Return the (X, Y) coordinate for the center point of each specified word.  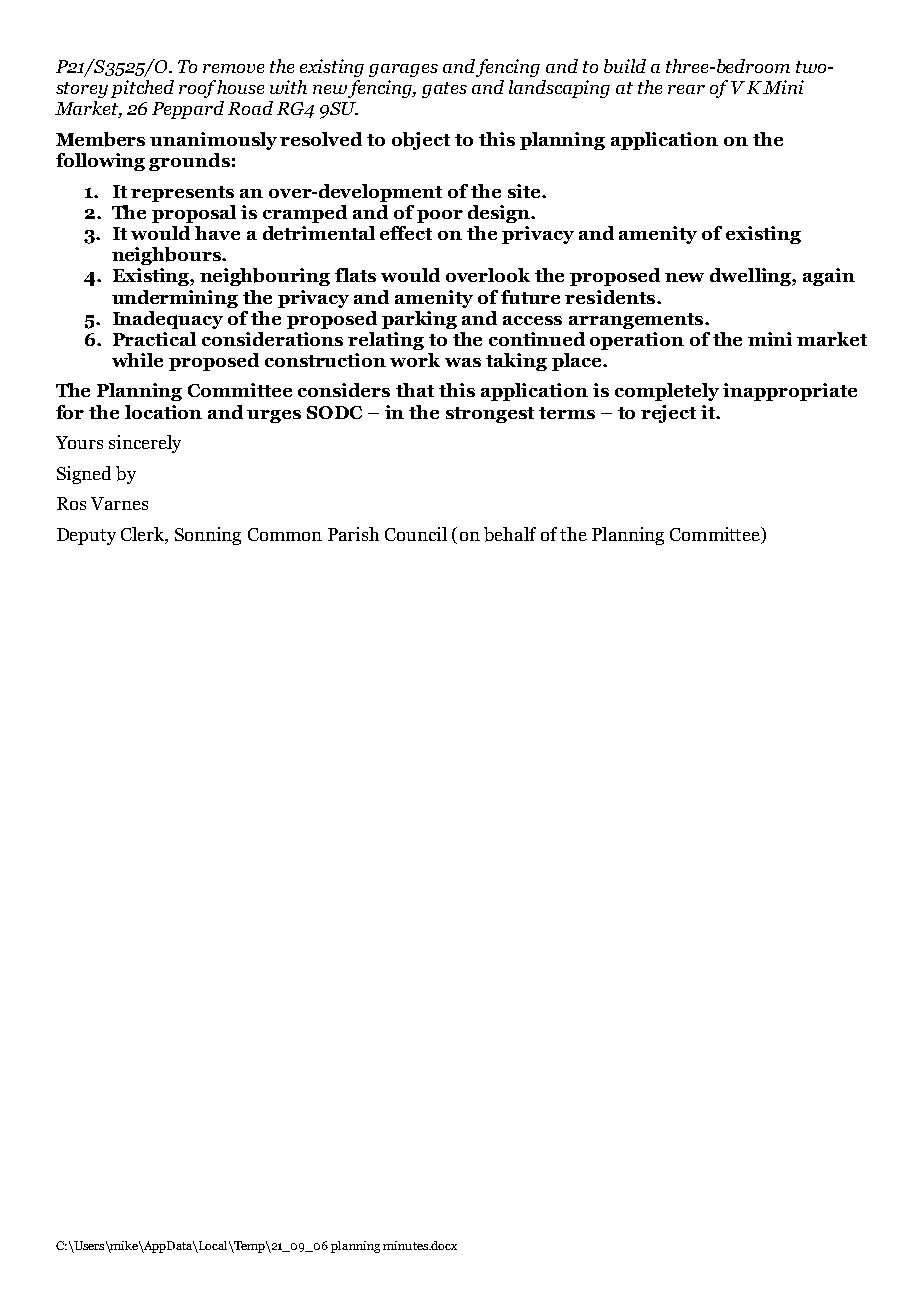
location (163, 412)
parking (419, 320)
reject (668, 414)
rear (686, 89)
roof (198, 89)
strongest (490, 415)
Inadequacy (168, 320)
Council (416, 534)
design (500, 214)
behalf (510, 534)
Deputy (86, 536)
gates (444, 90)
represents (182, 194)
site (525, 191)
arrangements (637, 321)
